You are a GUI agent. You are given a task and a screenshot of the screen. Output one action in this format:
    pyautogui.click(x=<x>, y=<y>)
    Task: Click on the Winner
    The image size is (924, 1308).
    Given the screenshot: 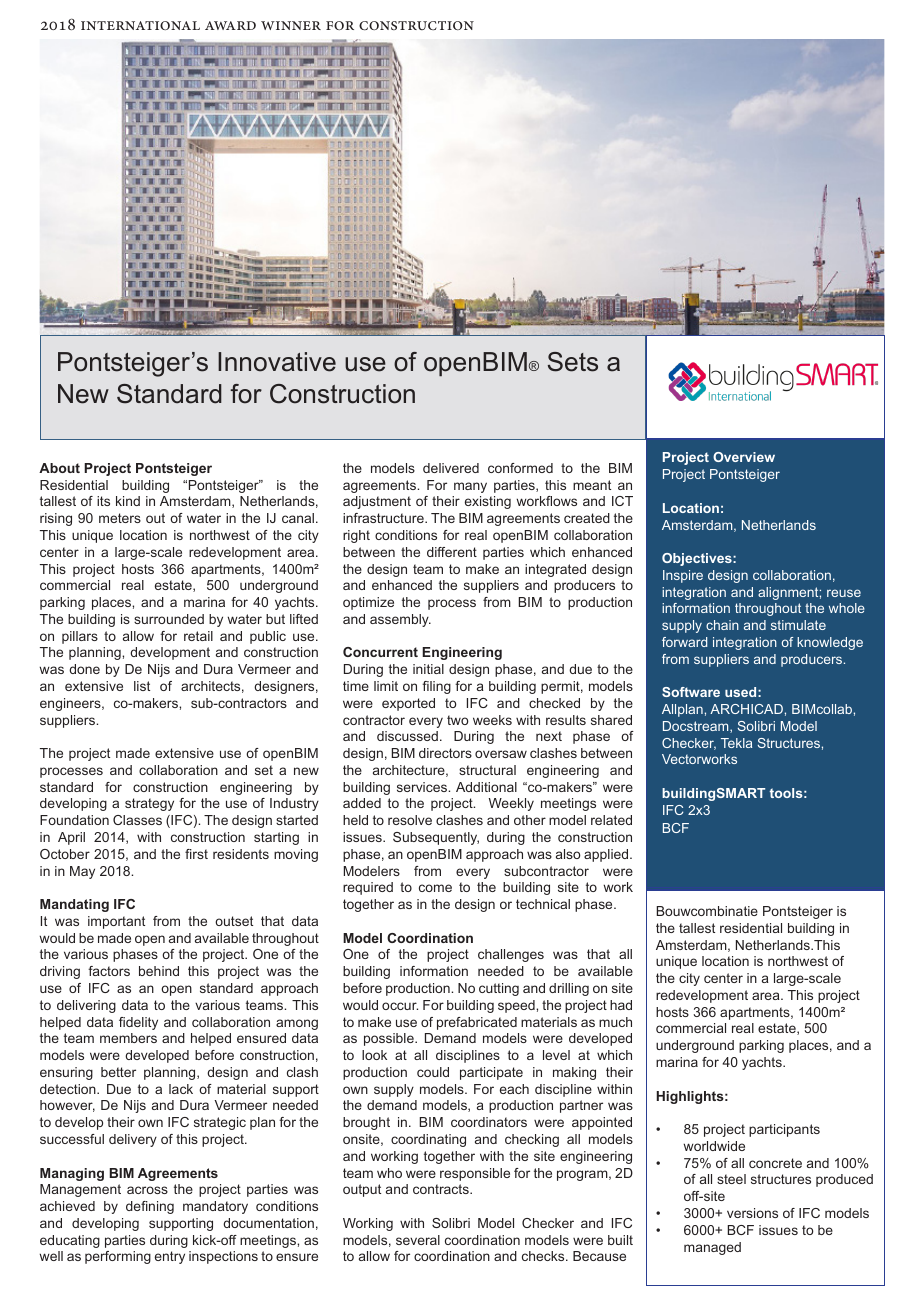 What is the action you would take?
    pyautogui.click(x=291, y=25)
